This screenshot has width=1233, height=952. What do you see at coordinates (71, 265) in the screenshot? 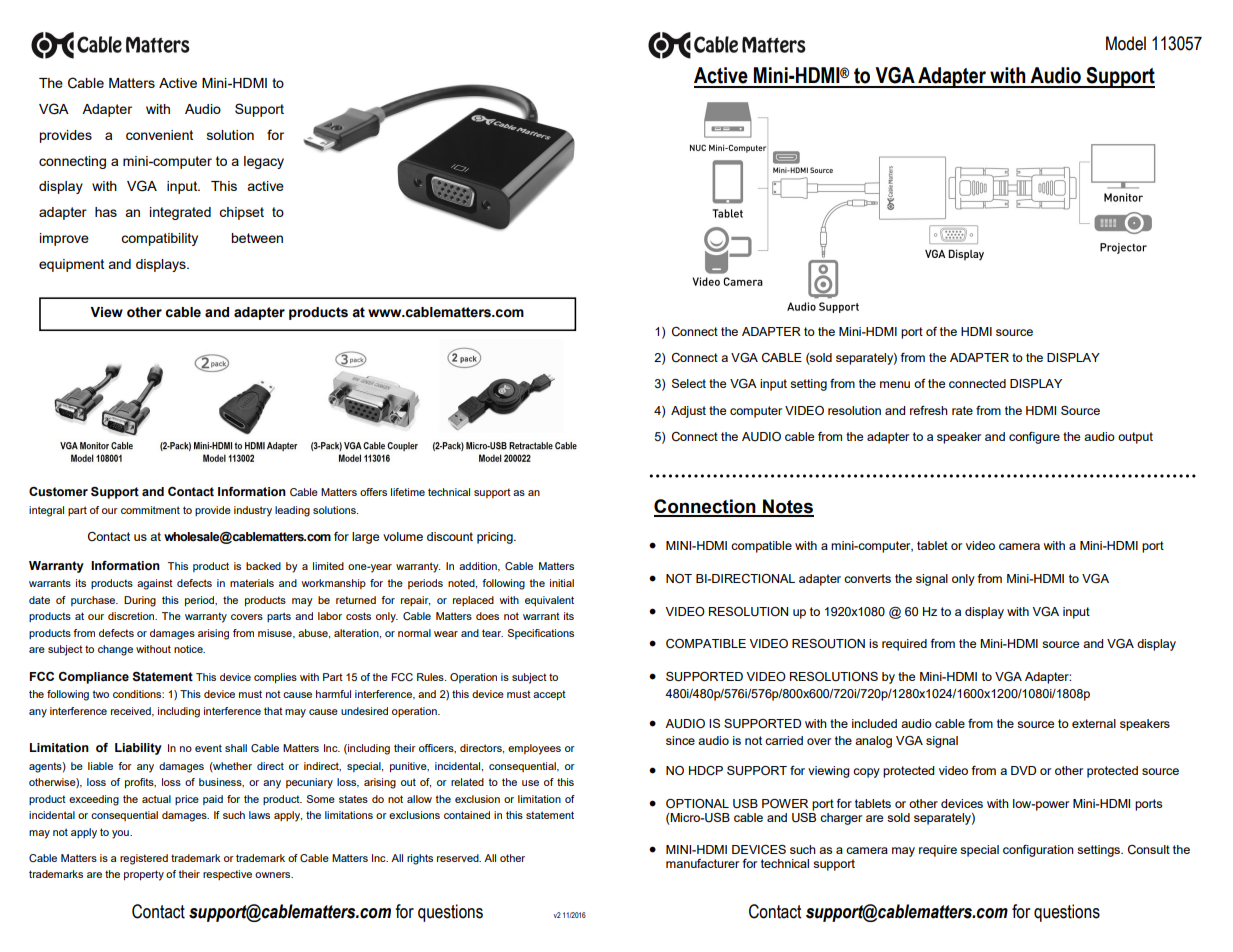
I see `equipment` at bounding box center [71, 265].
